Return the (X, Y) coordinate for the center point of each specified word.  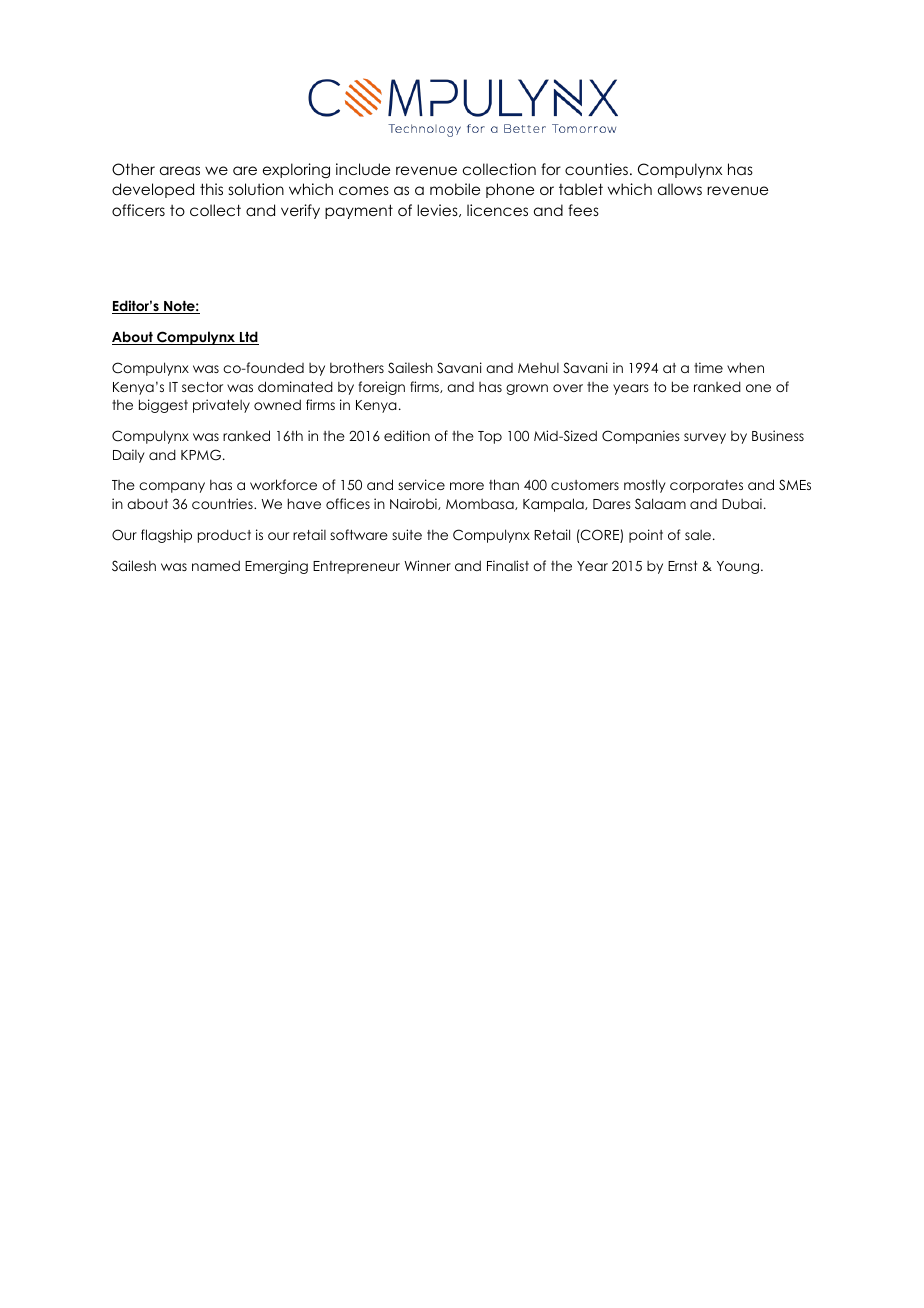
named (216, 565)
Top (490, 437)
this (211, 189)
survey (705, 438)
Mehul (538, 368)
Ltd (248, 338)
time (708, 367)
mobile (455, 189)
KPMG (202, 455)
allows (680, 189)
